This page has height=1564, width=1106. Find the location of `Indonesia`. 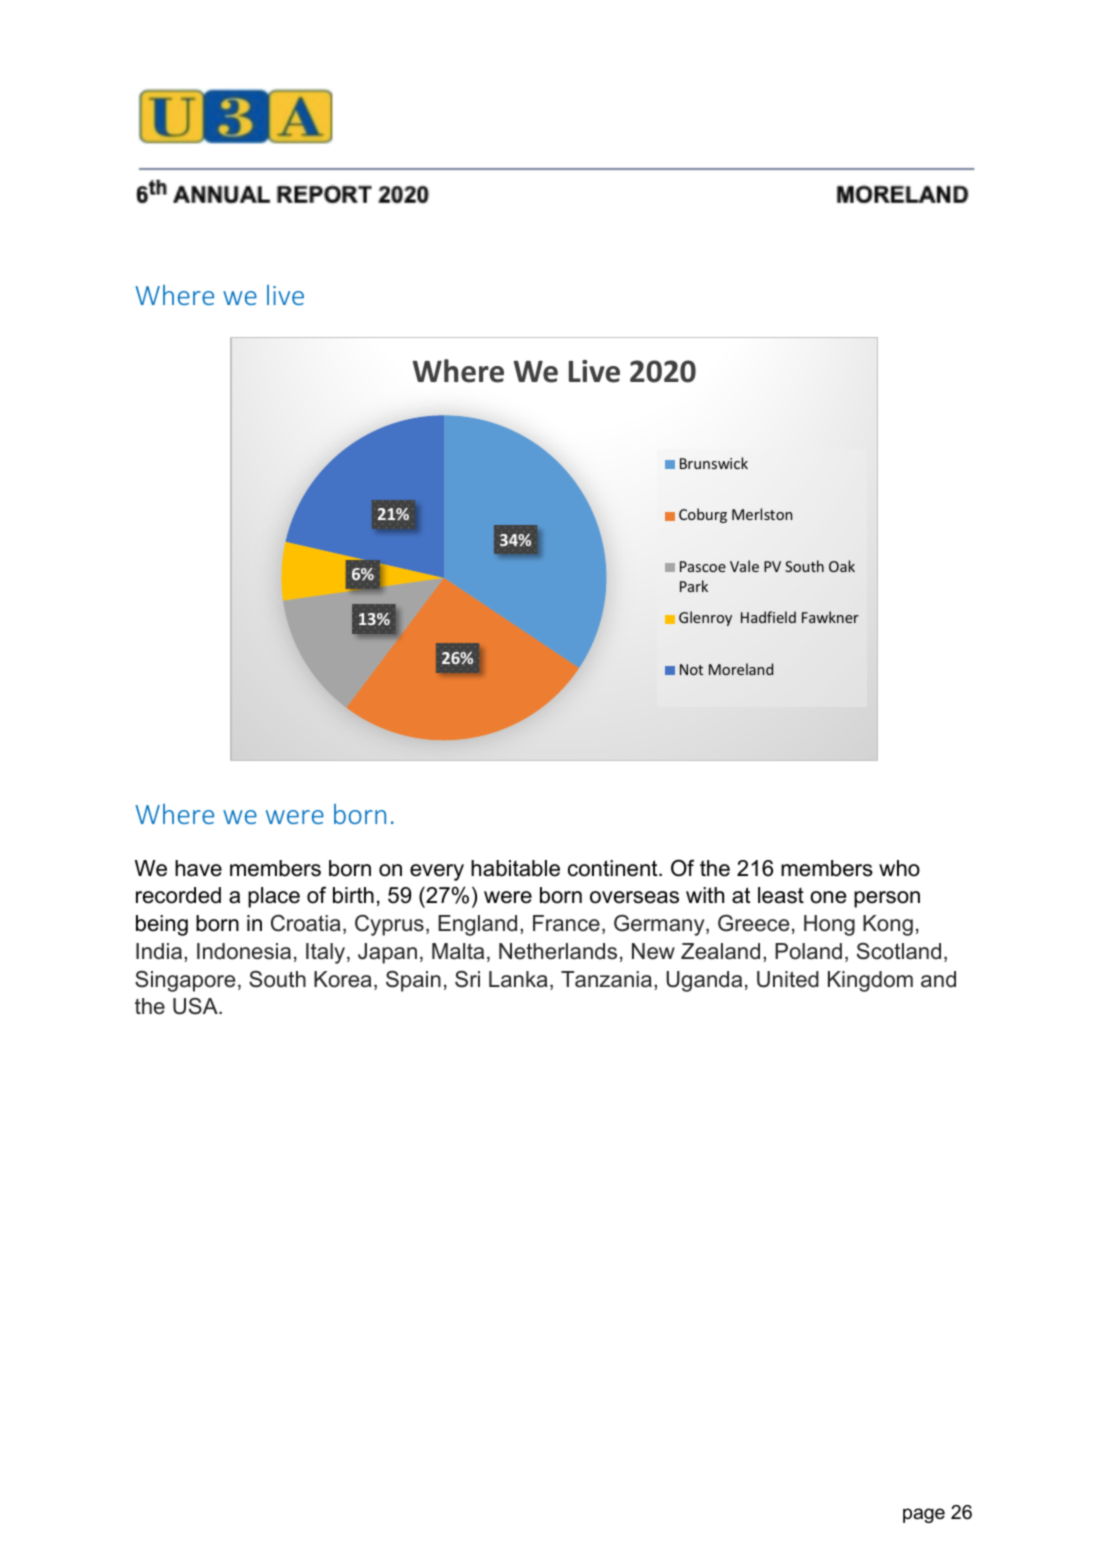

Indonesia is located at coordinates (244, 951).
